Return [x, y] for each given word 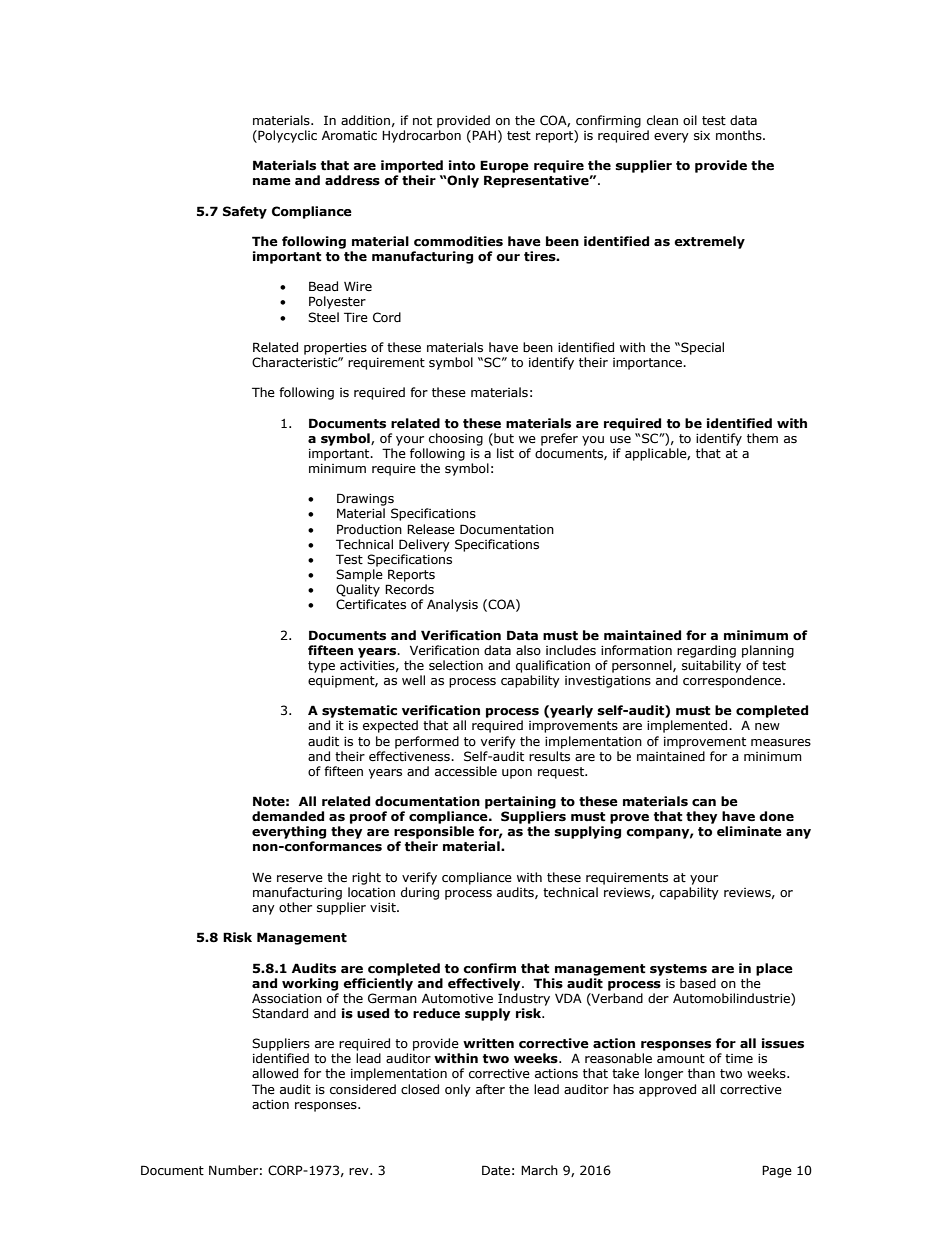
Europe [504, 166]
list [505, 453]
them [762, 438]
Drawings [365, 499]
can [704, 803]
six [702, 136]
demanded [288, 816]
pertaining [520, 802]
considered [363, 1089]
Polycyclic [286, 136]
